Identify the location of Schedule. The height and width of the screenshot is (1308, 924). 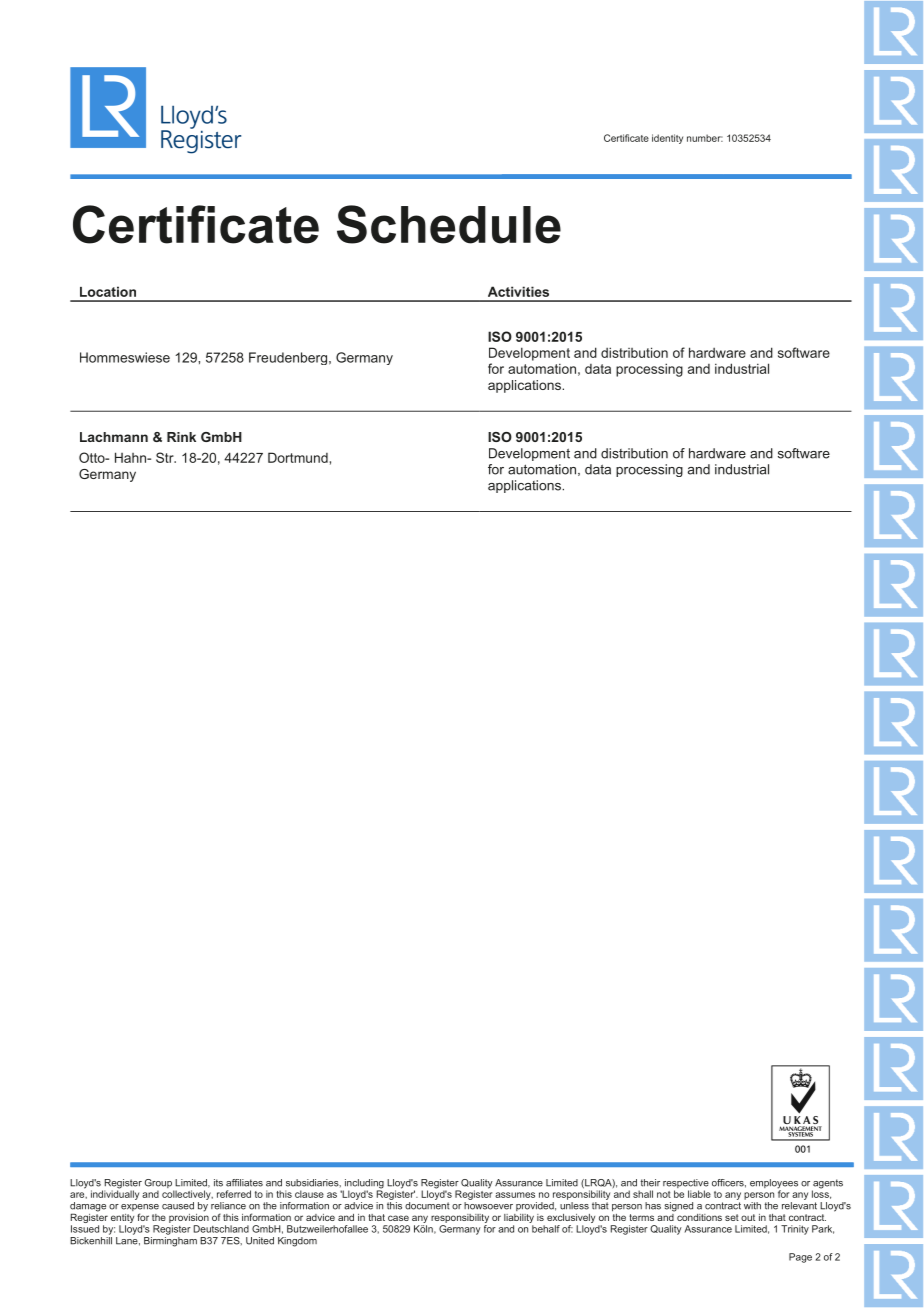
(449, 224).
